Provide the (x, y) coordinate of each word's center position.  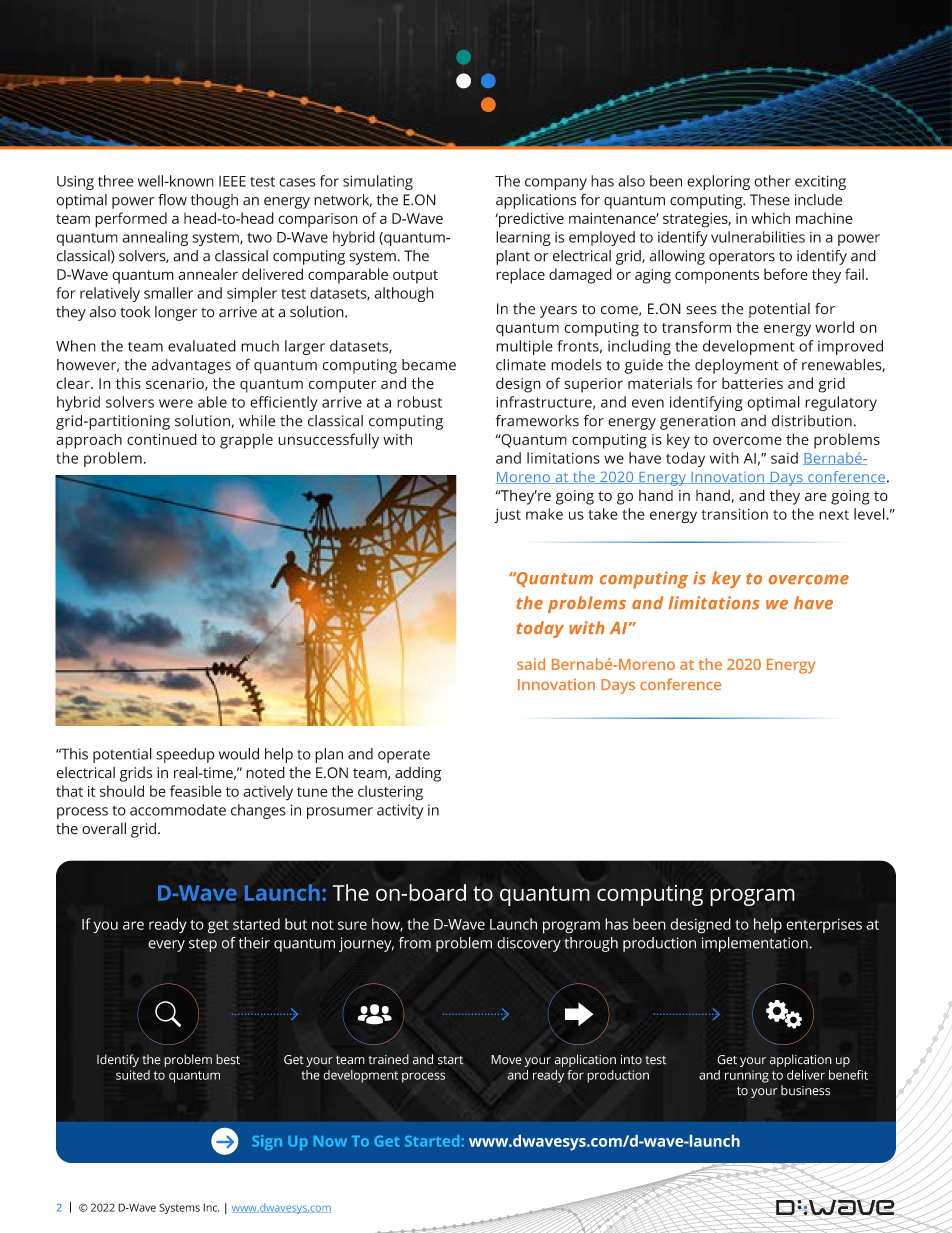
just (507, 516)
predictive (530, 220)
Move (506, 1060)
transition (734, 514)
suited (133, 1075)
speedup (185, 755)
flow (172, 200)
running (747, 1076)
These (770, 200)
